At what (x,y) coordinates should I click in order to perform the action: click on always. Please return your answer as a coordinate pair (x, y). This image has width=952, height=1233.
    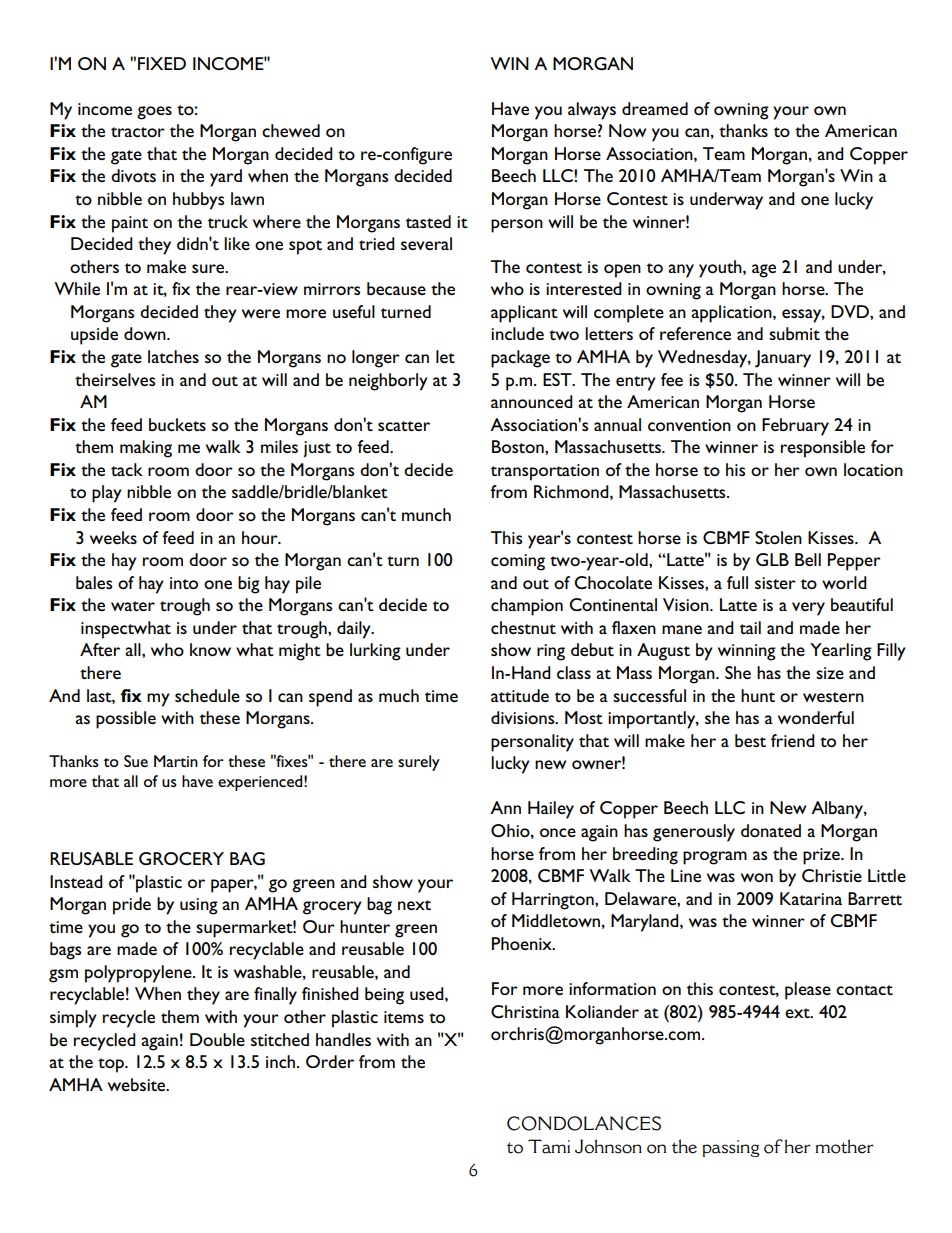
    Looking at the image, I should click on (592, 111).
